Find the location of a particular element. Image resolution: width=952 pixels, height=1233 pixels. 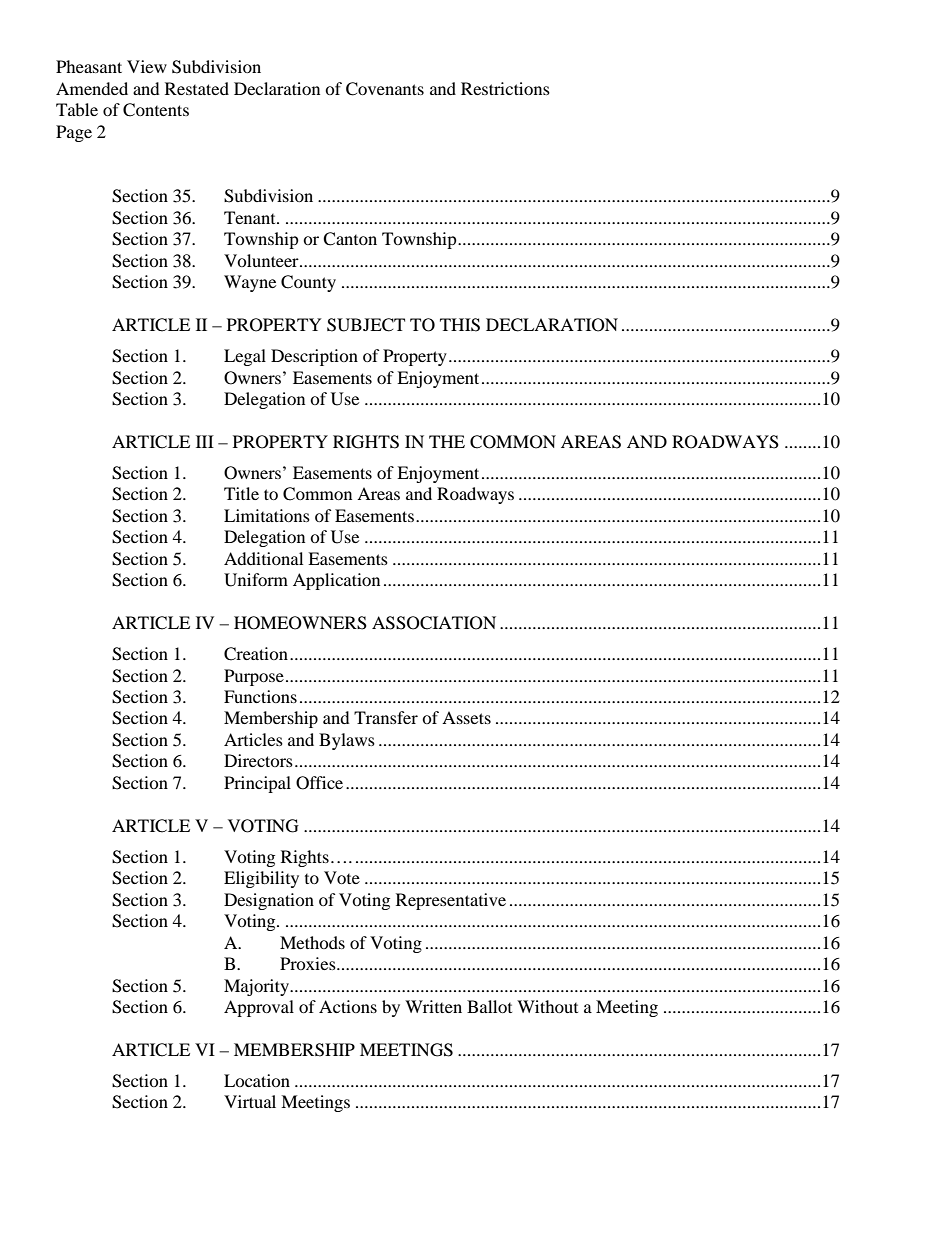

III is located at coordinates (205, 441).
